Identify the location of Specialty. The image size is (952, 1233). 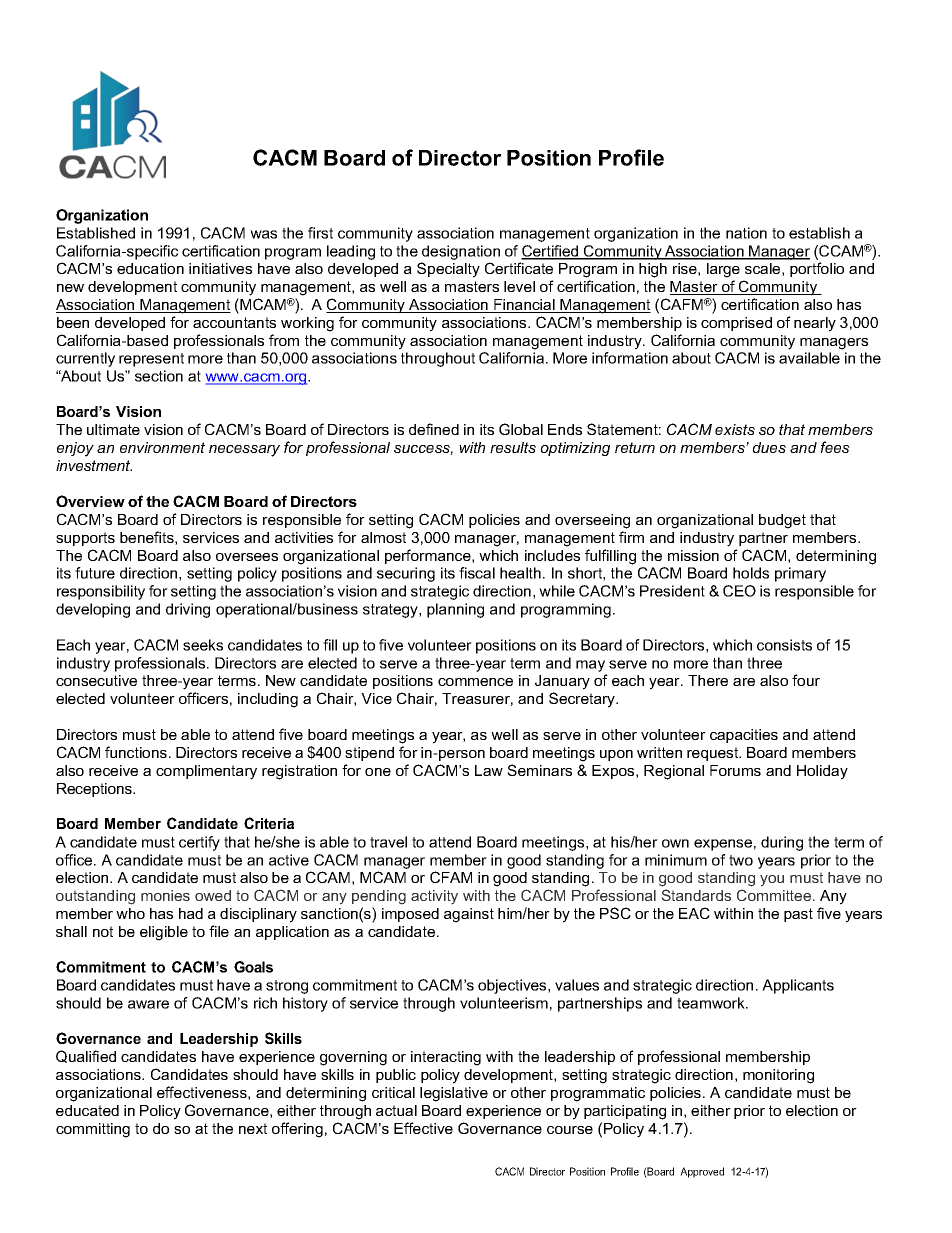
(448, 270).
